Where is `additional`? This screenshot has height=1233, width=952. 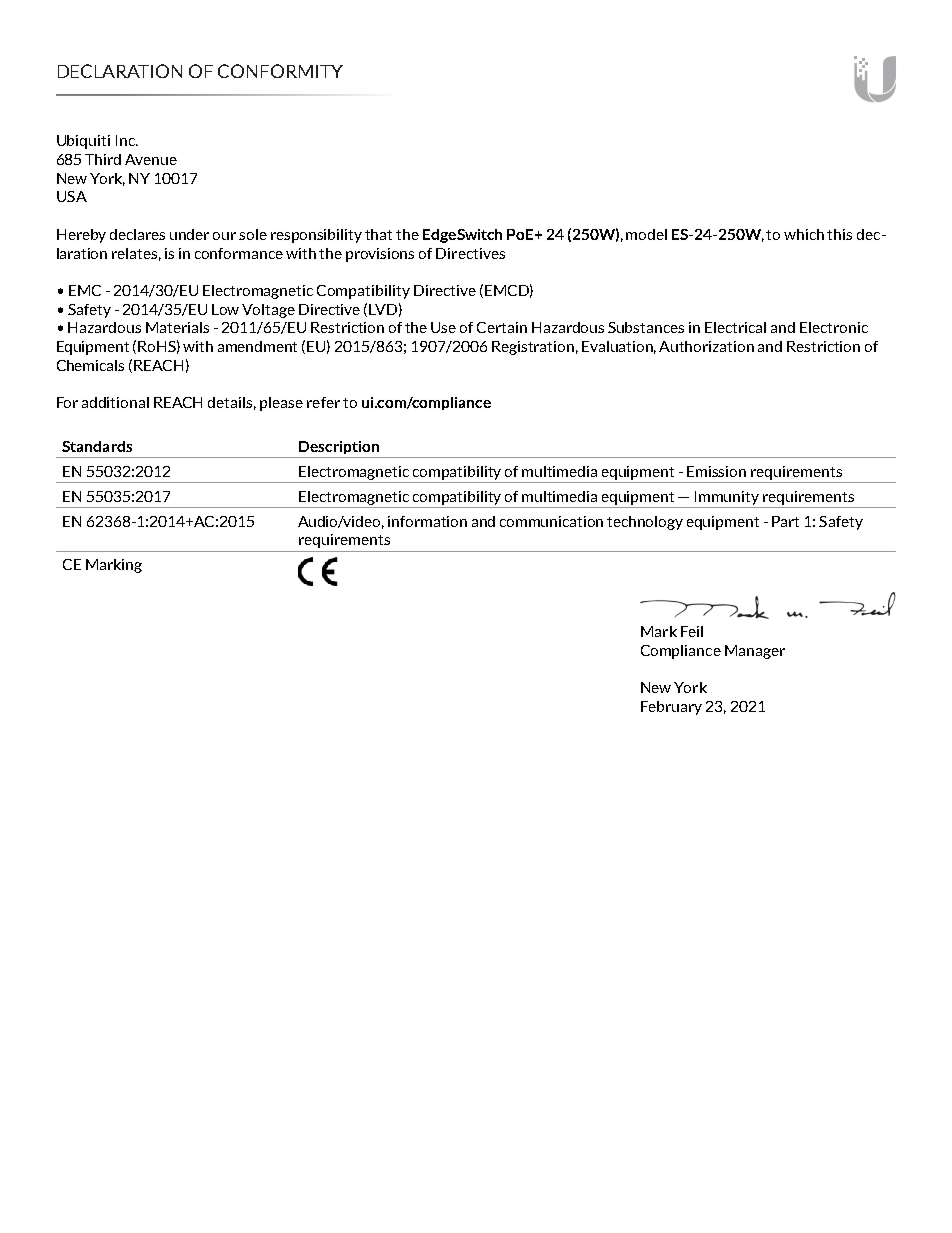 additional is located at coordinates (115, 402).
